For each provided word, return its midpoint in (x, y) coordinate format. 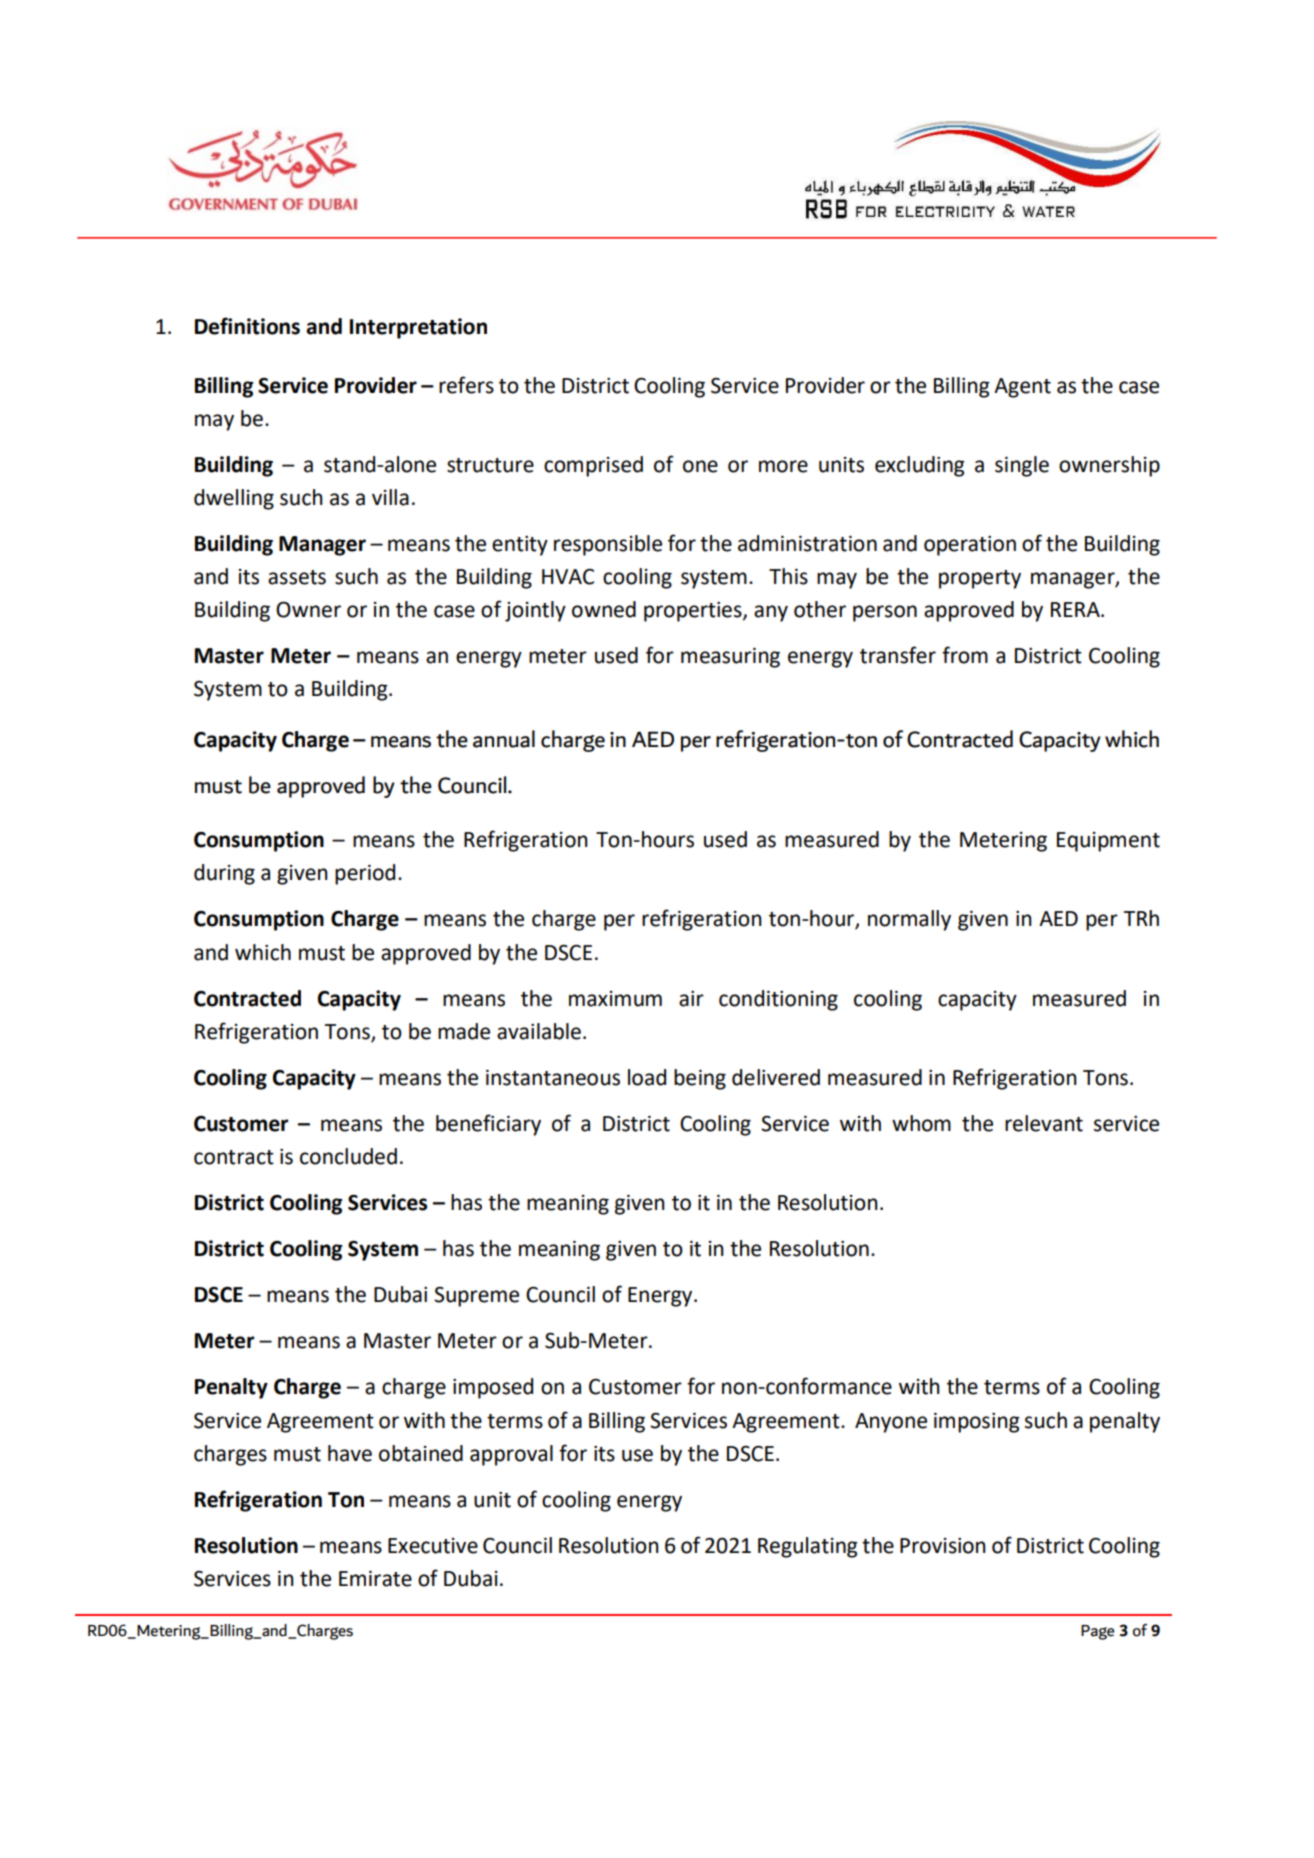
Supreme (476, 1297)
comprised (593, 466)
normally (909, 920)
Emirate (375, 1579)
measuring (730, 658)
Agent (1022, 388)
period (365, 874)
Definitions (247, 326)
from (965, 655)
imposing (977, 1423)
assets (297, 577)
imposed (493, 1388)
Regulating (808, 1547)
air (691, 999)
